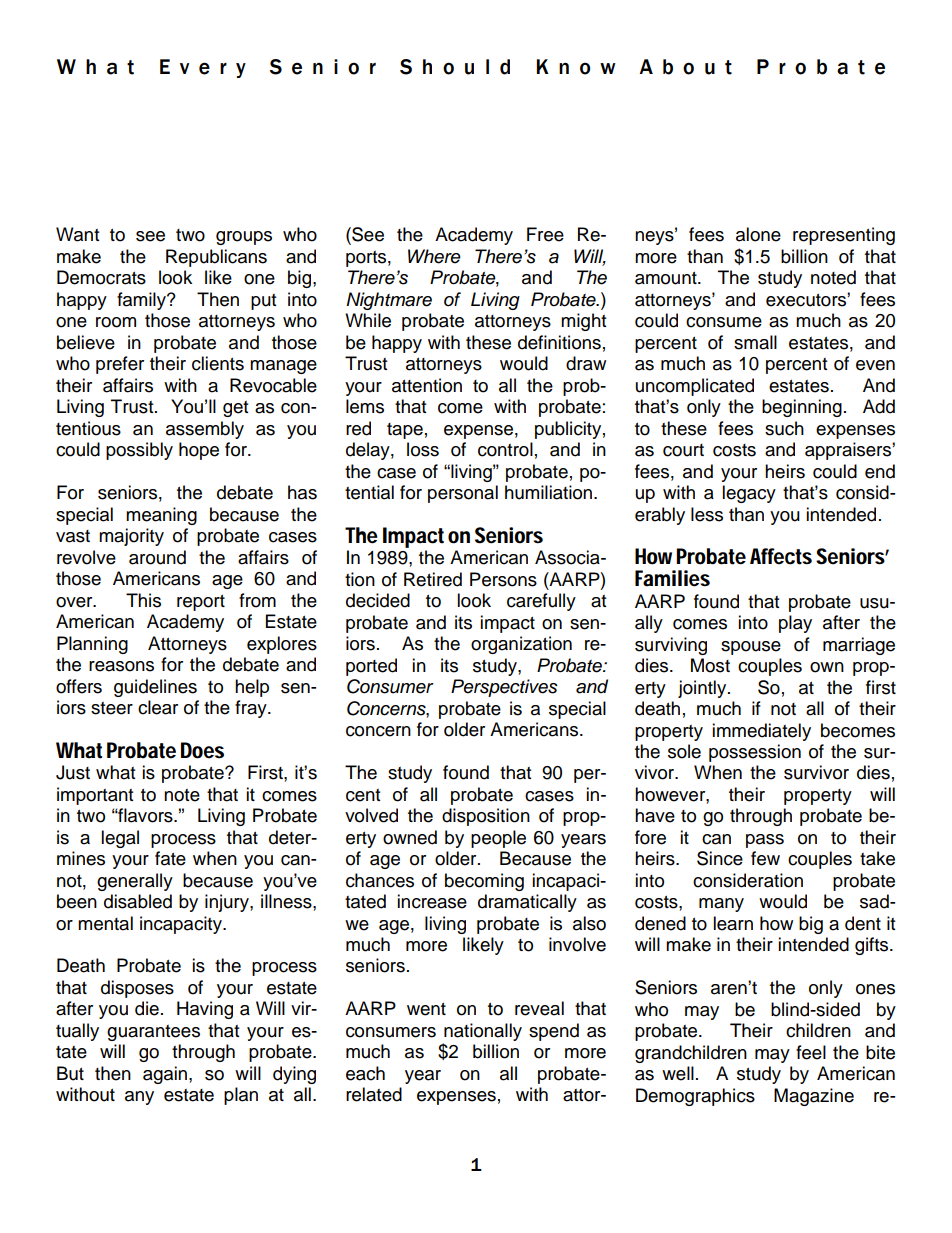  What do you see at coordinates (216, 258) in the image?
I see `Republicans` at bounding box center [216, 258].
